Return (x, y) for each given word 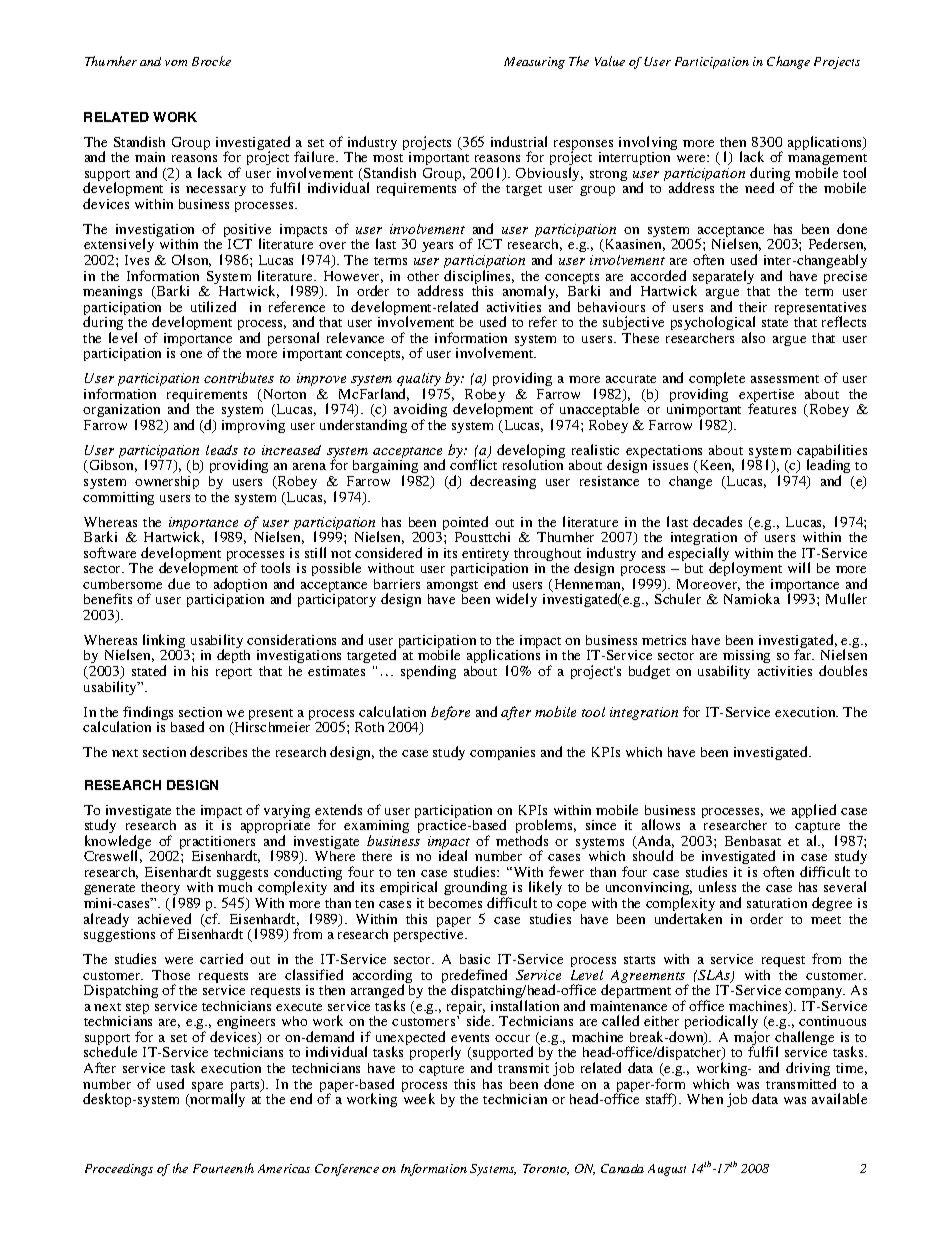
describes (218, 751)
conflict (473, 464)
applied (814, 811)
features (772, 408)
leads (222, 450)
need (759, 187)
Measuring (534, 63)
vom (176, 63)
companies (502, 753)
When (705, 1099)
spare (207, 1087)
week (419, 1098)
